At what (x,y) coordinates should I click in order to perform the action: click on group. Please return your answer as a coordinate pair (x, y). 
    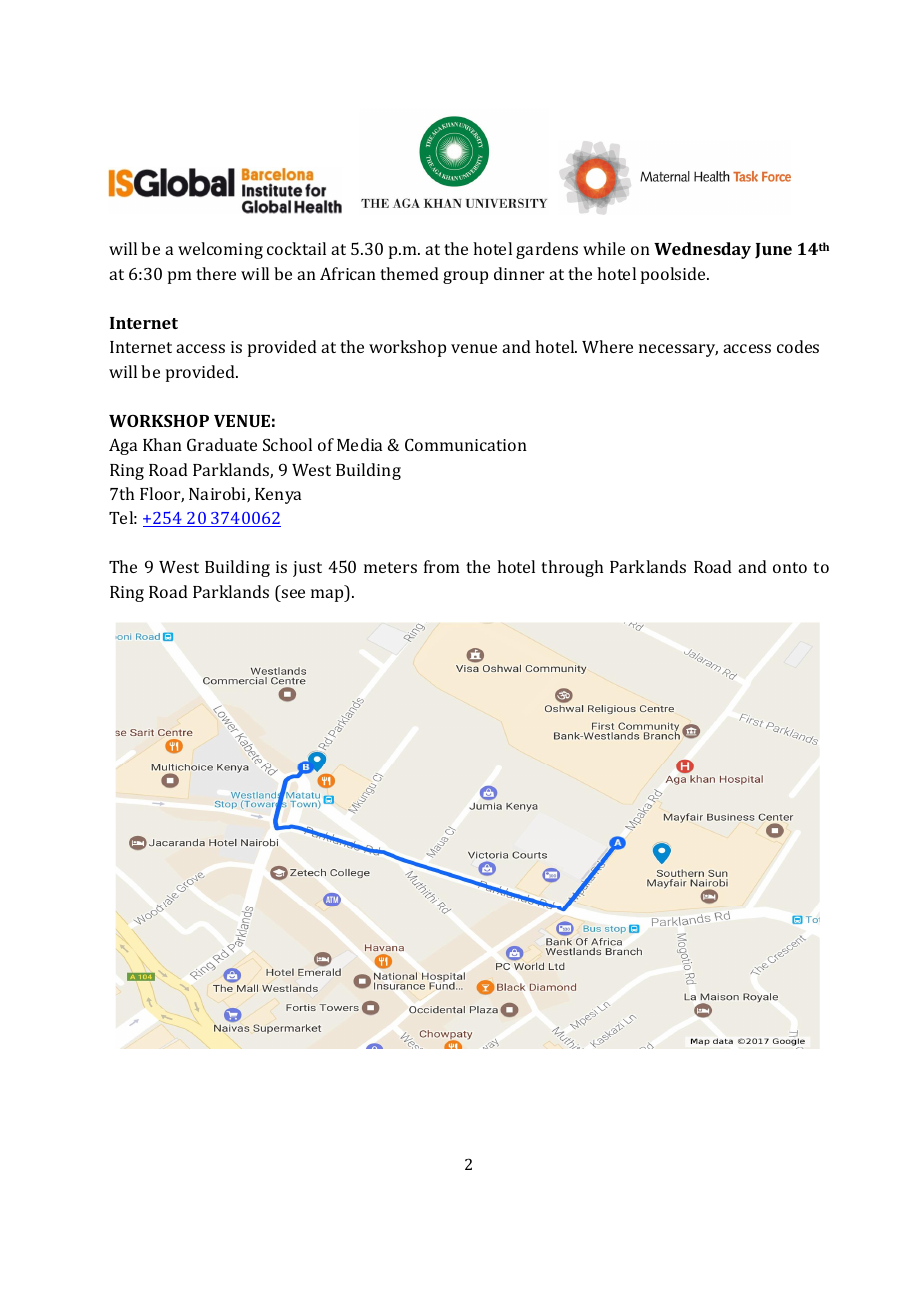
    Looking at the image, I should click on (465, 277).
